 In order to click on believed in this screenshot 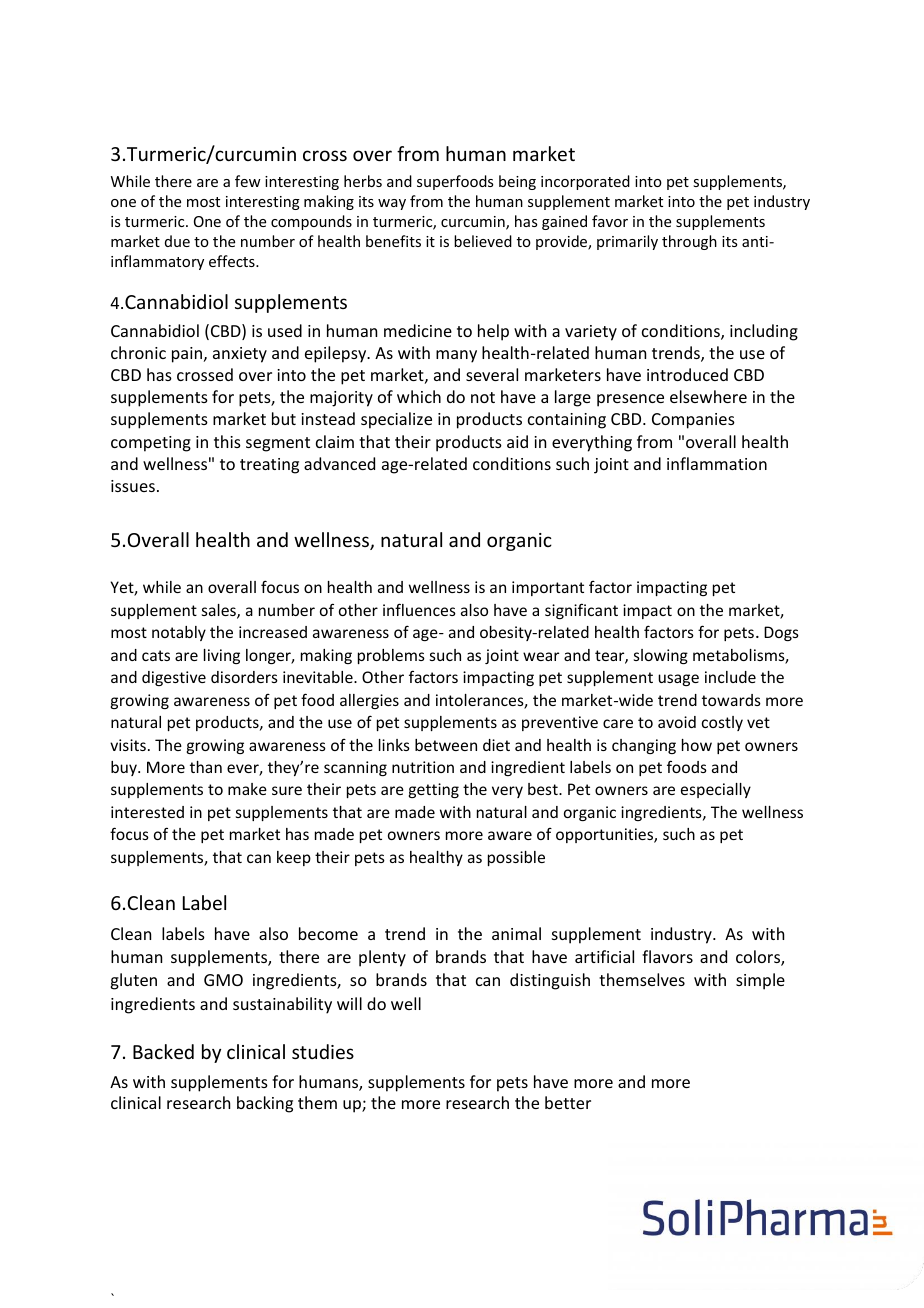, I will do `click(483, 241)`.
